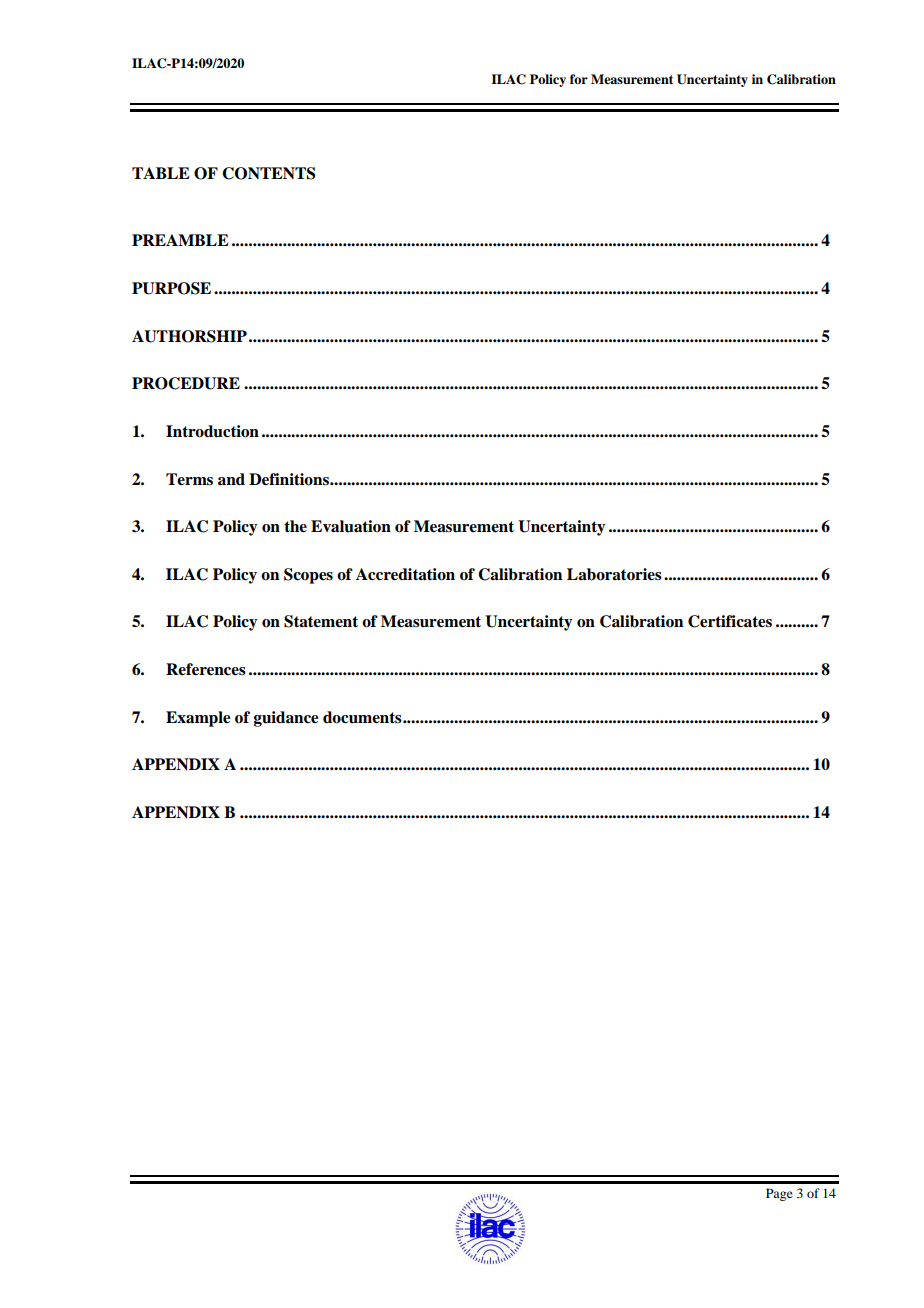  What do you see at coordinates (579, 79) in the screenshot?
I see `for` at bounding box center [579, 79].
